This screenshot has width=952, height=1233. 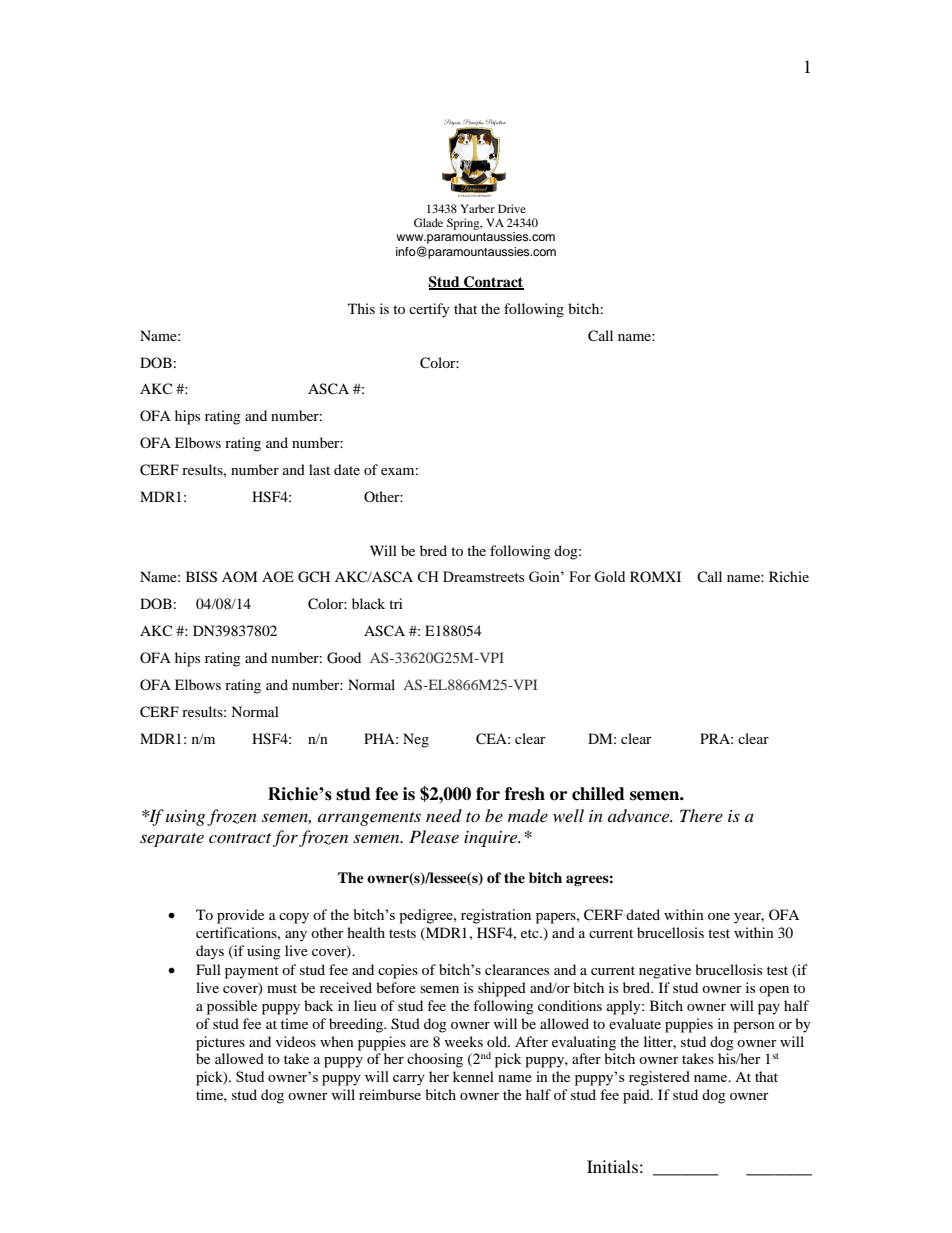 I want to click on last, so click(x=319, y=469).
